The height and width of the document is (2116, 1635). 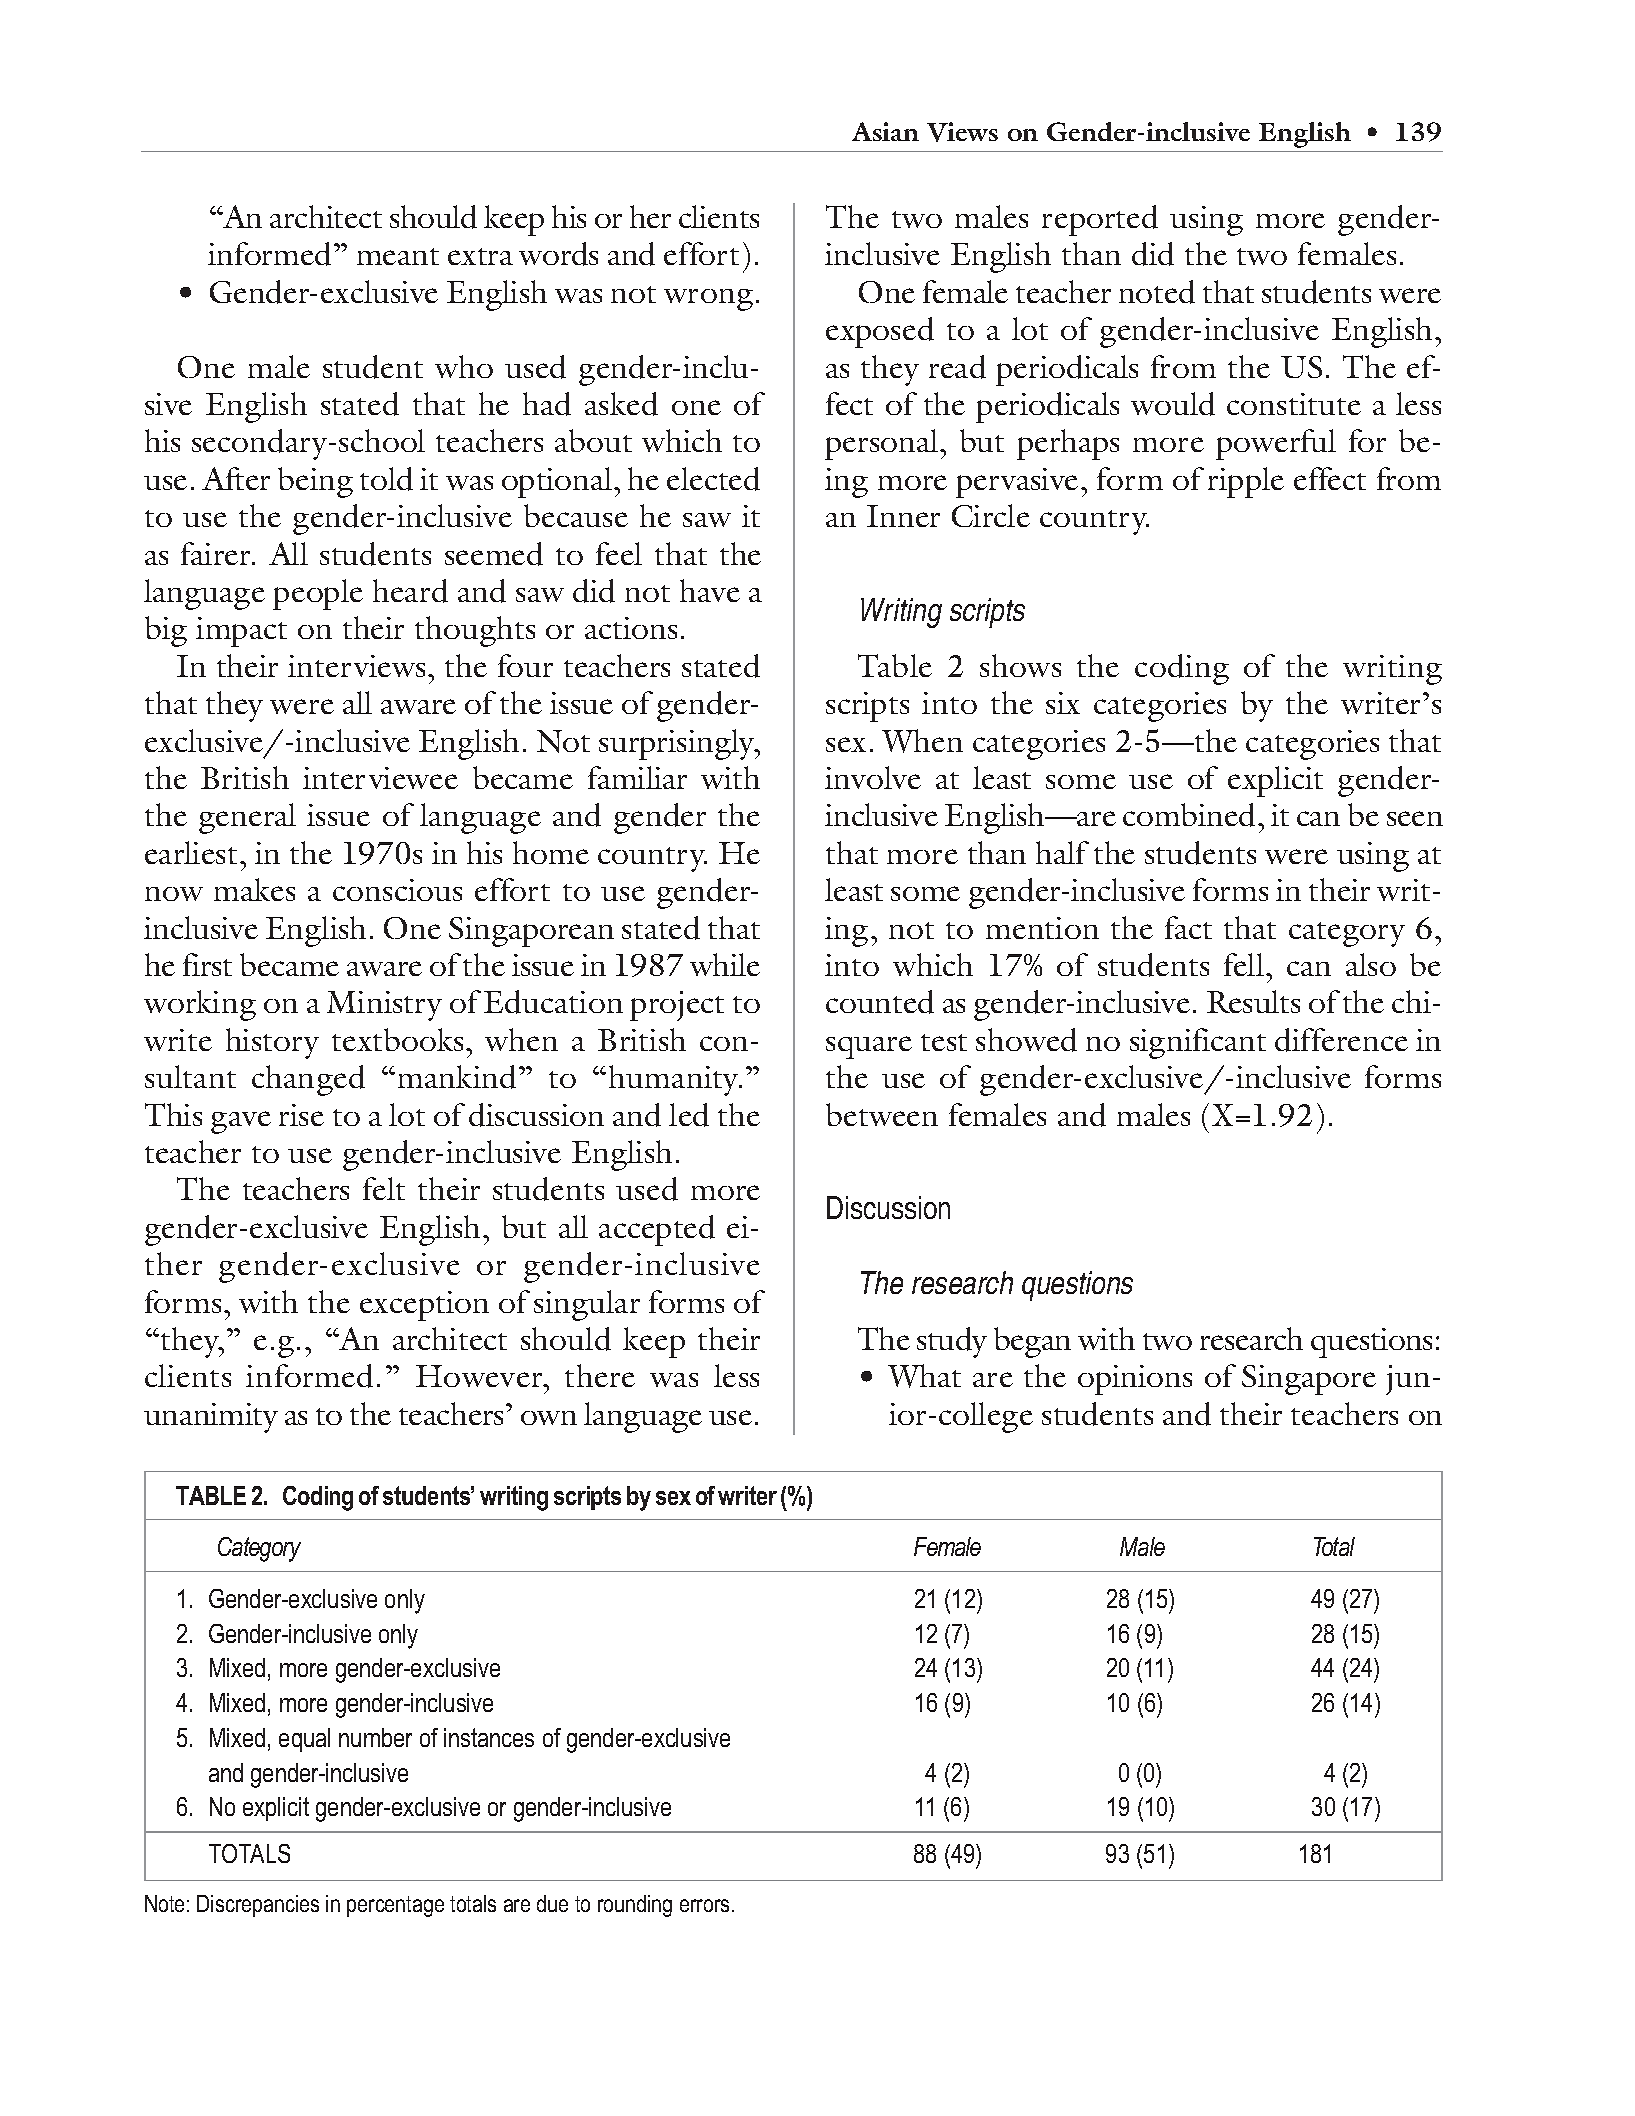 I want to click on Asian, so click(x=885, y=131).
